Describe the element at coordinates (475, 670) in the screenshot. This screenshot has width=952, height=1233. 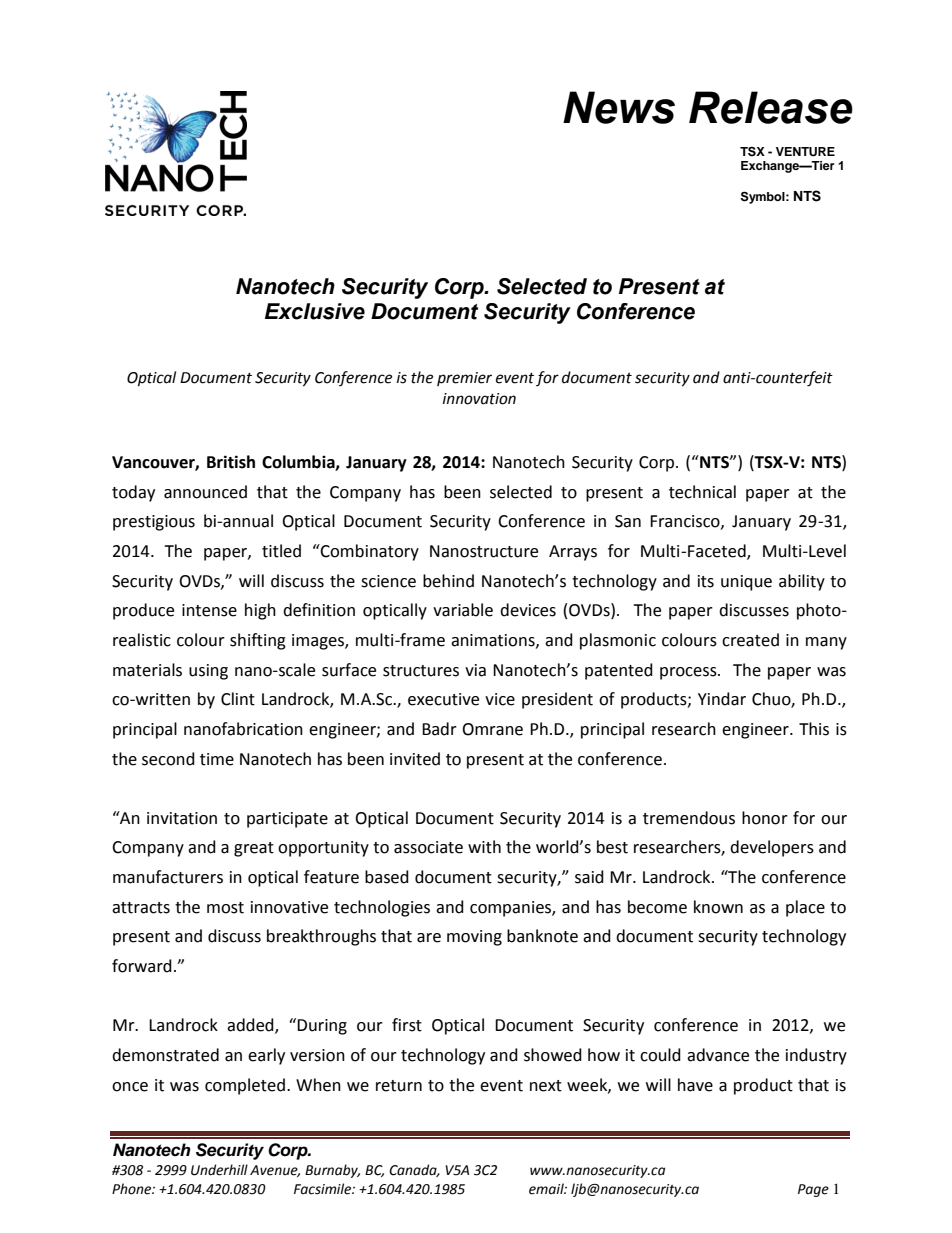
I see `via` at that location.
